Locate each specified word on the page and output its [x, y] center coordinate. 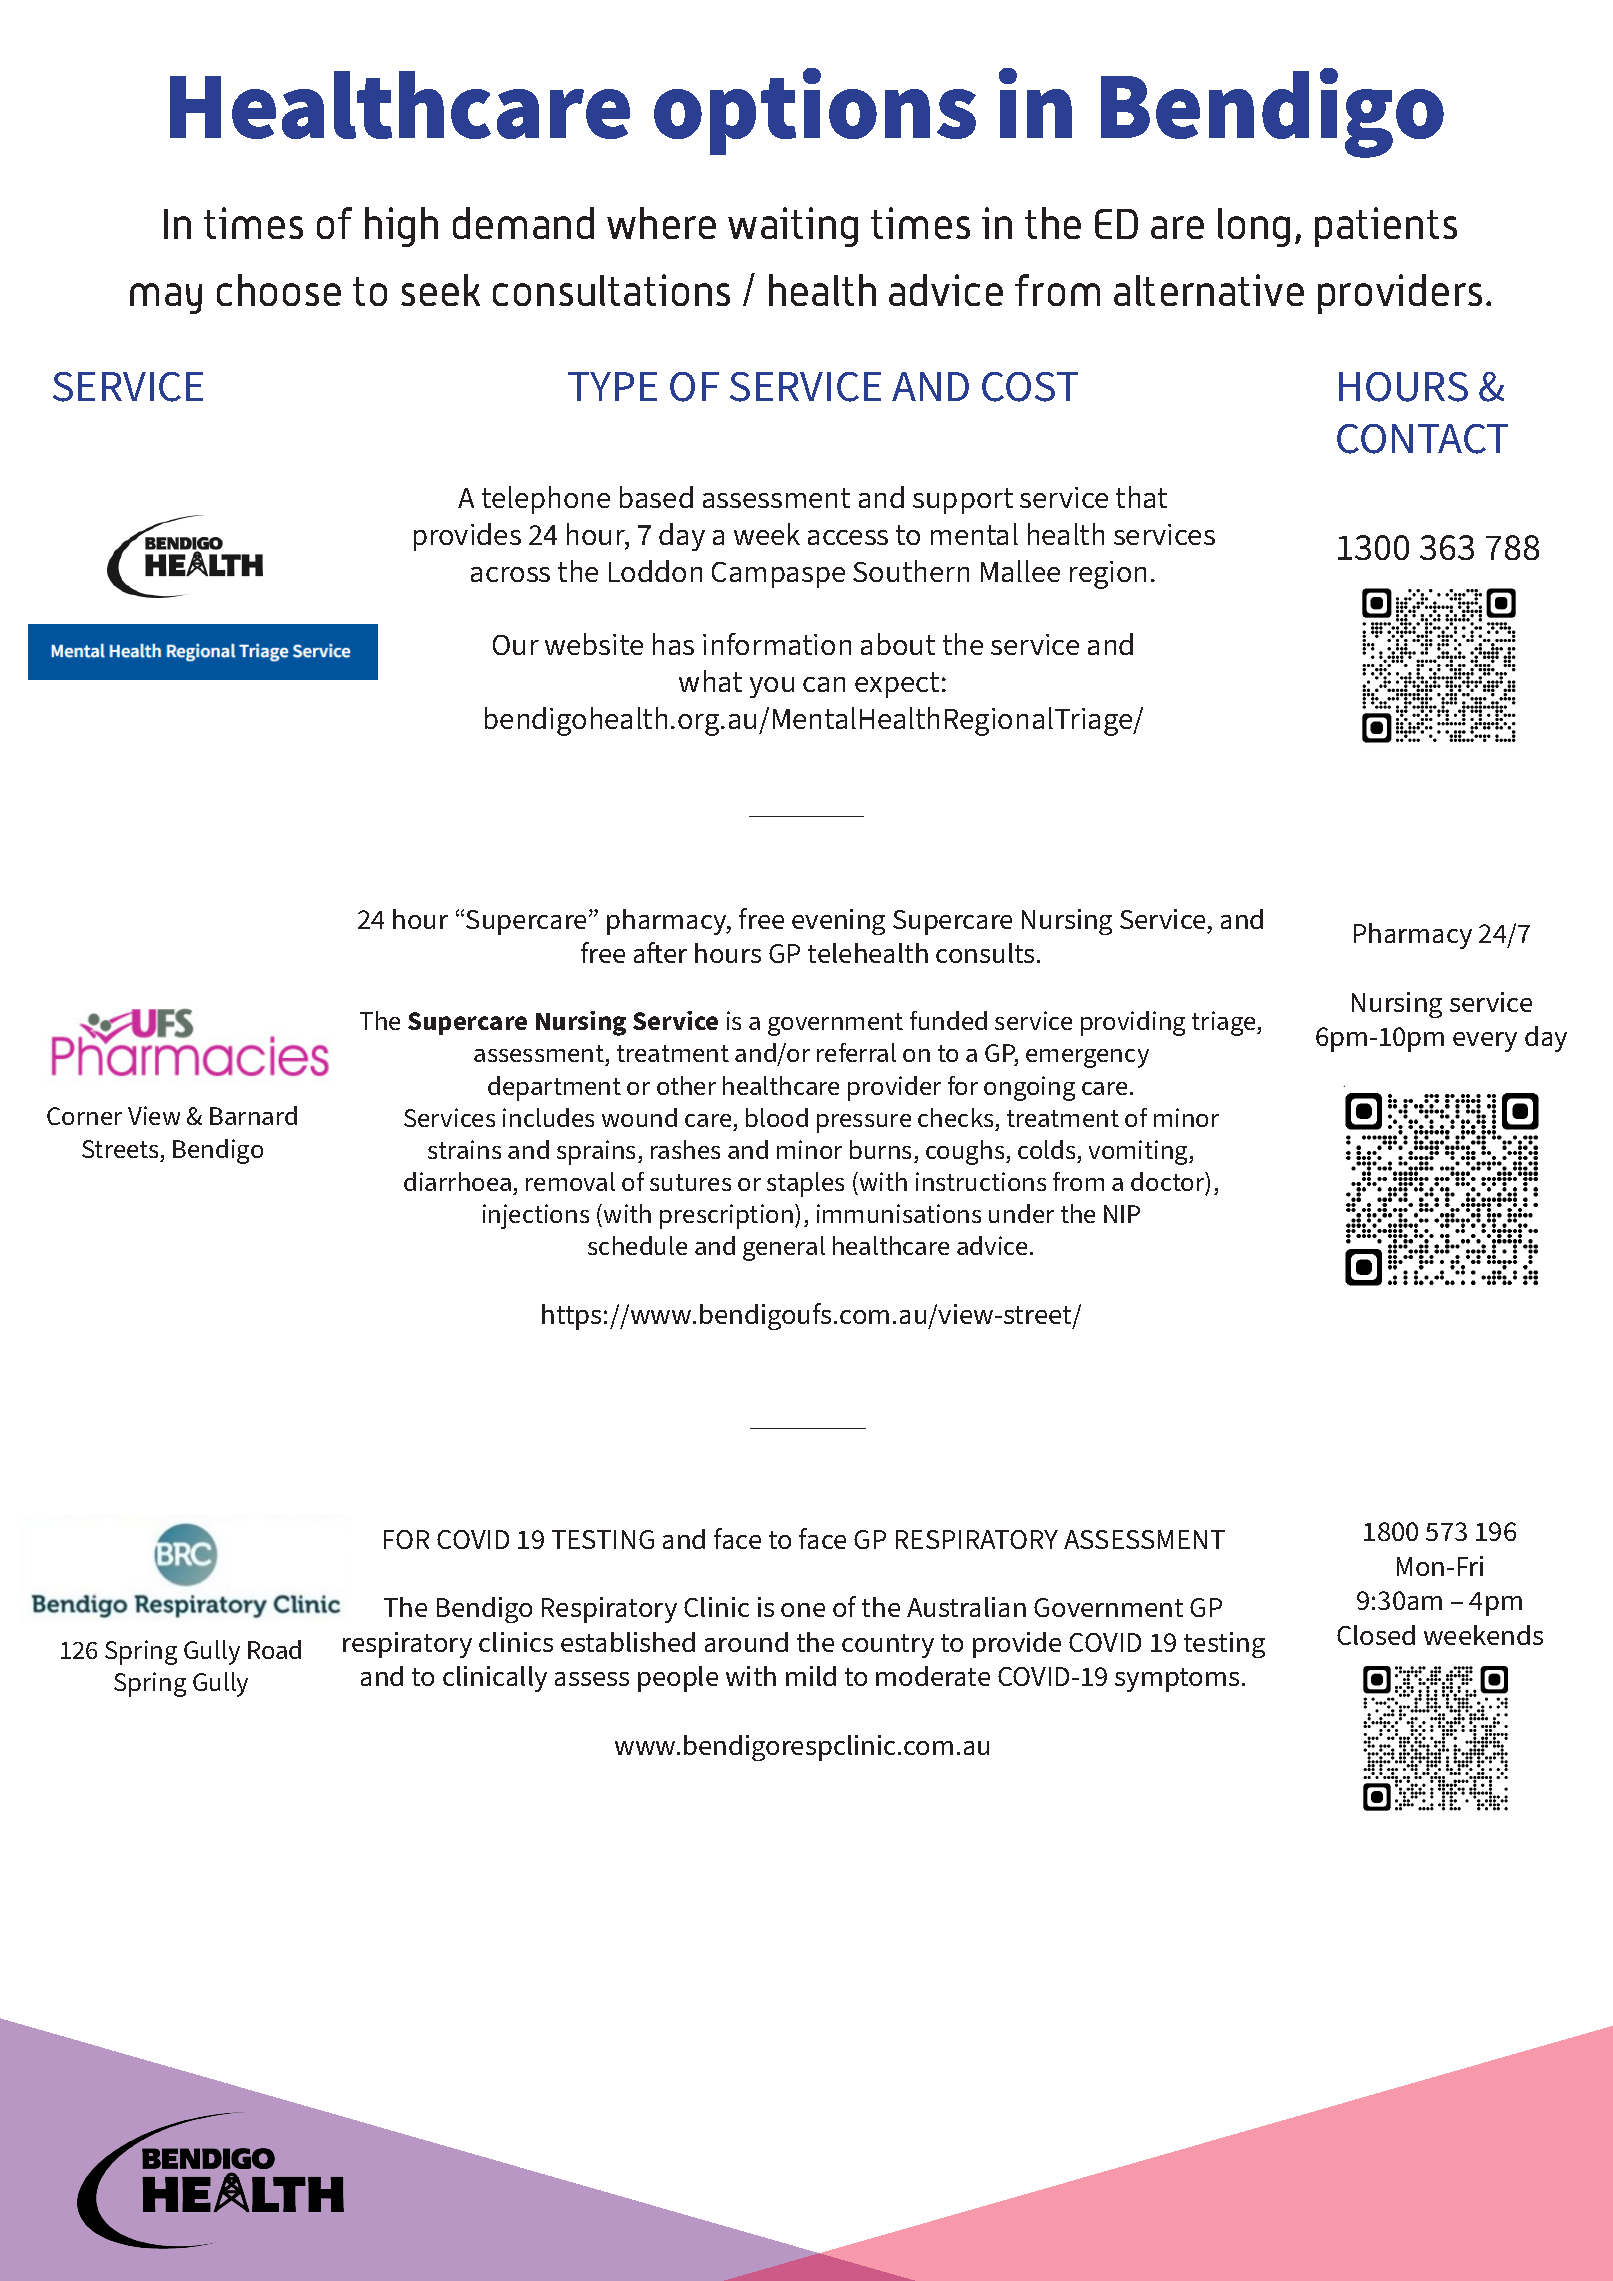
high [401, 227]
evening [838, 922]
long [1254, 227]
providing [1133, 1023]
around [746, 1642]
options [815, 111]
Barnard [253, 1115]
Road [274, 1649]
